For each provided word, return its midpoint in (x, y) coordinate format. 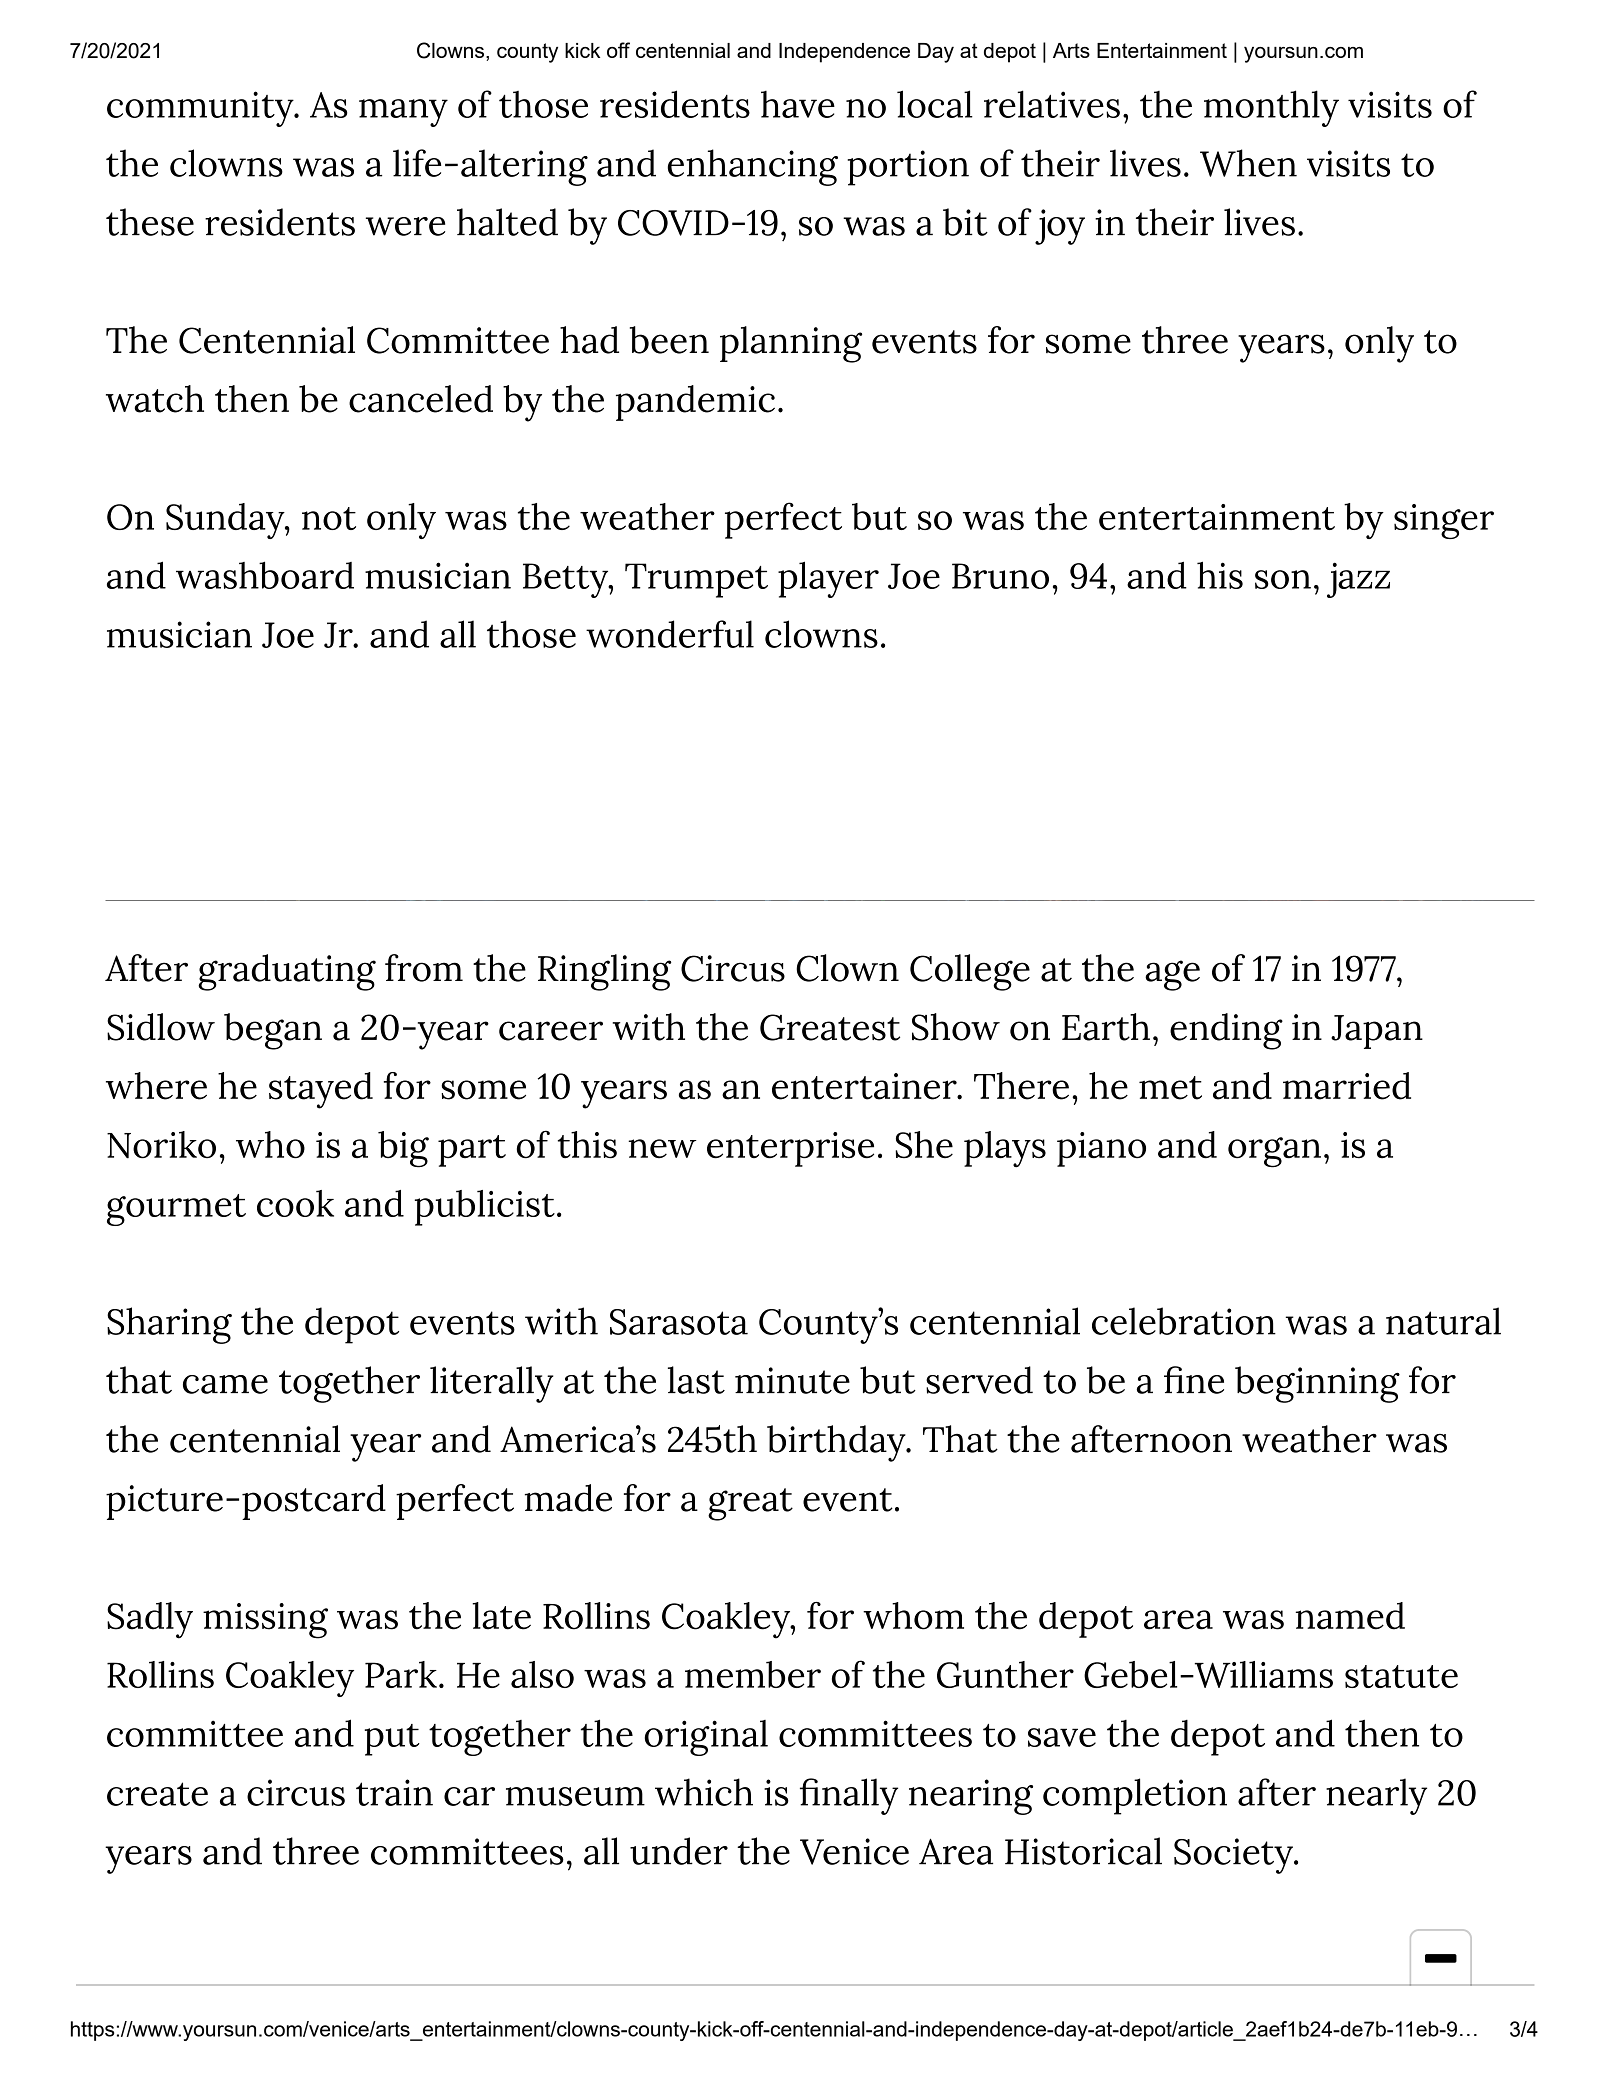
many (403, 113)
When (1248, 163)
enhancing (752, 167)
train (394, 1792)
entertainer (865, 1086)
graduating (287, 972)
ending (1226, 1031)
